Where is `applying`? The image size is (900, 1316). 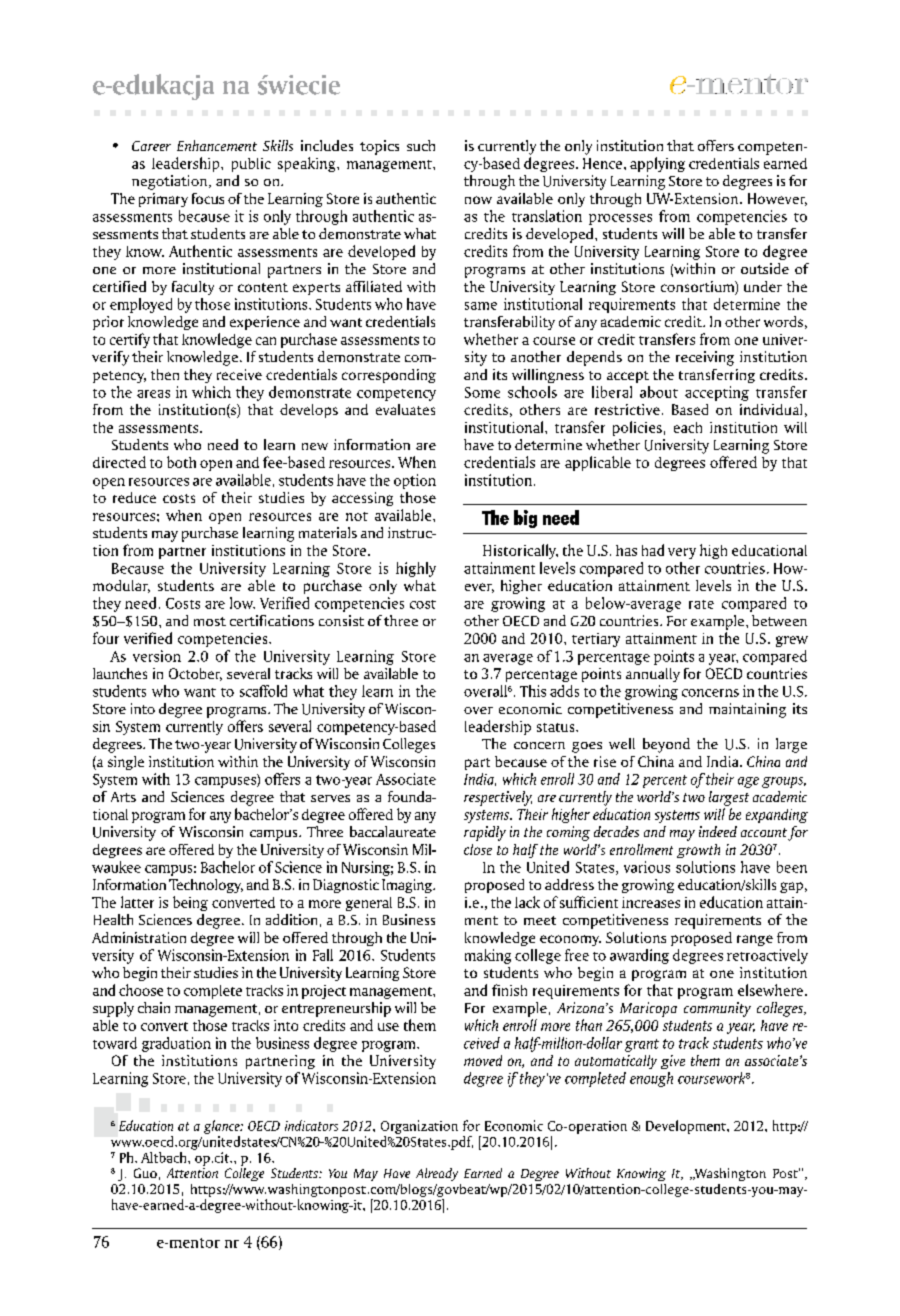
applying is located at coordinates (657, 164).
